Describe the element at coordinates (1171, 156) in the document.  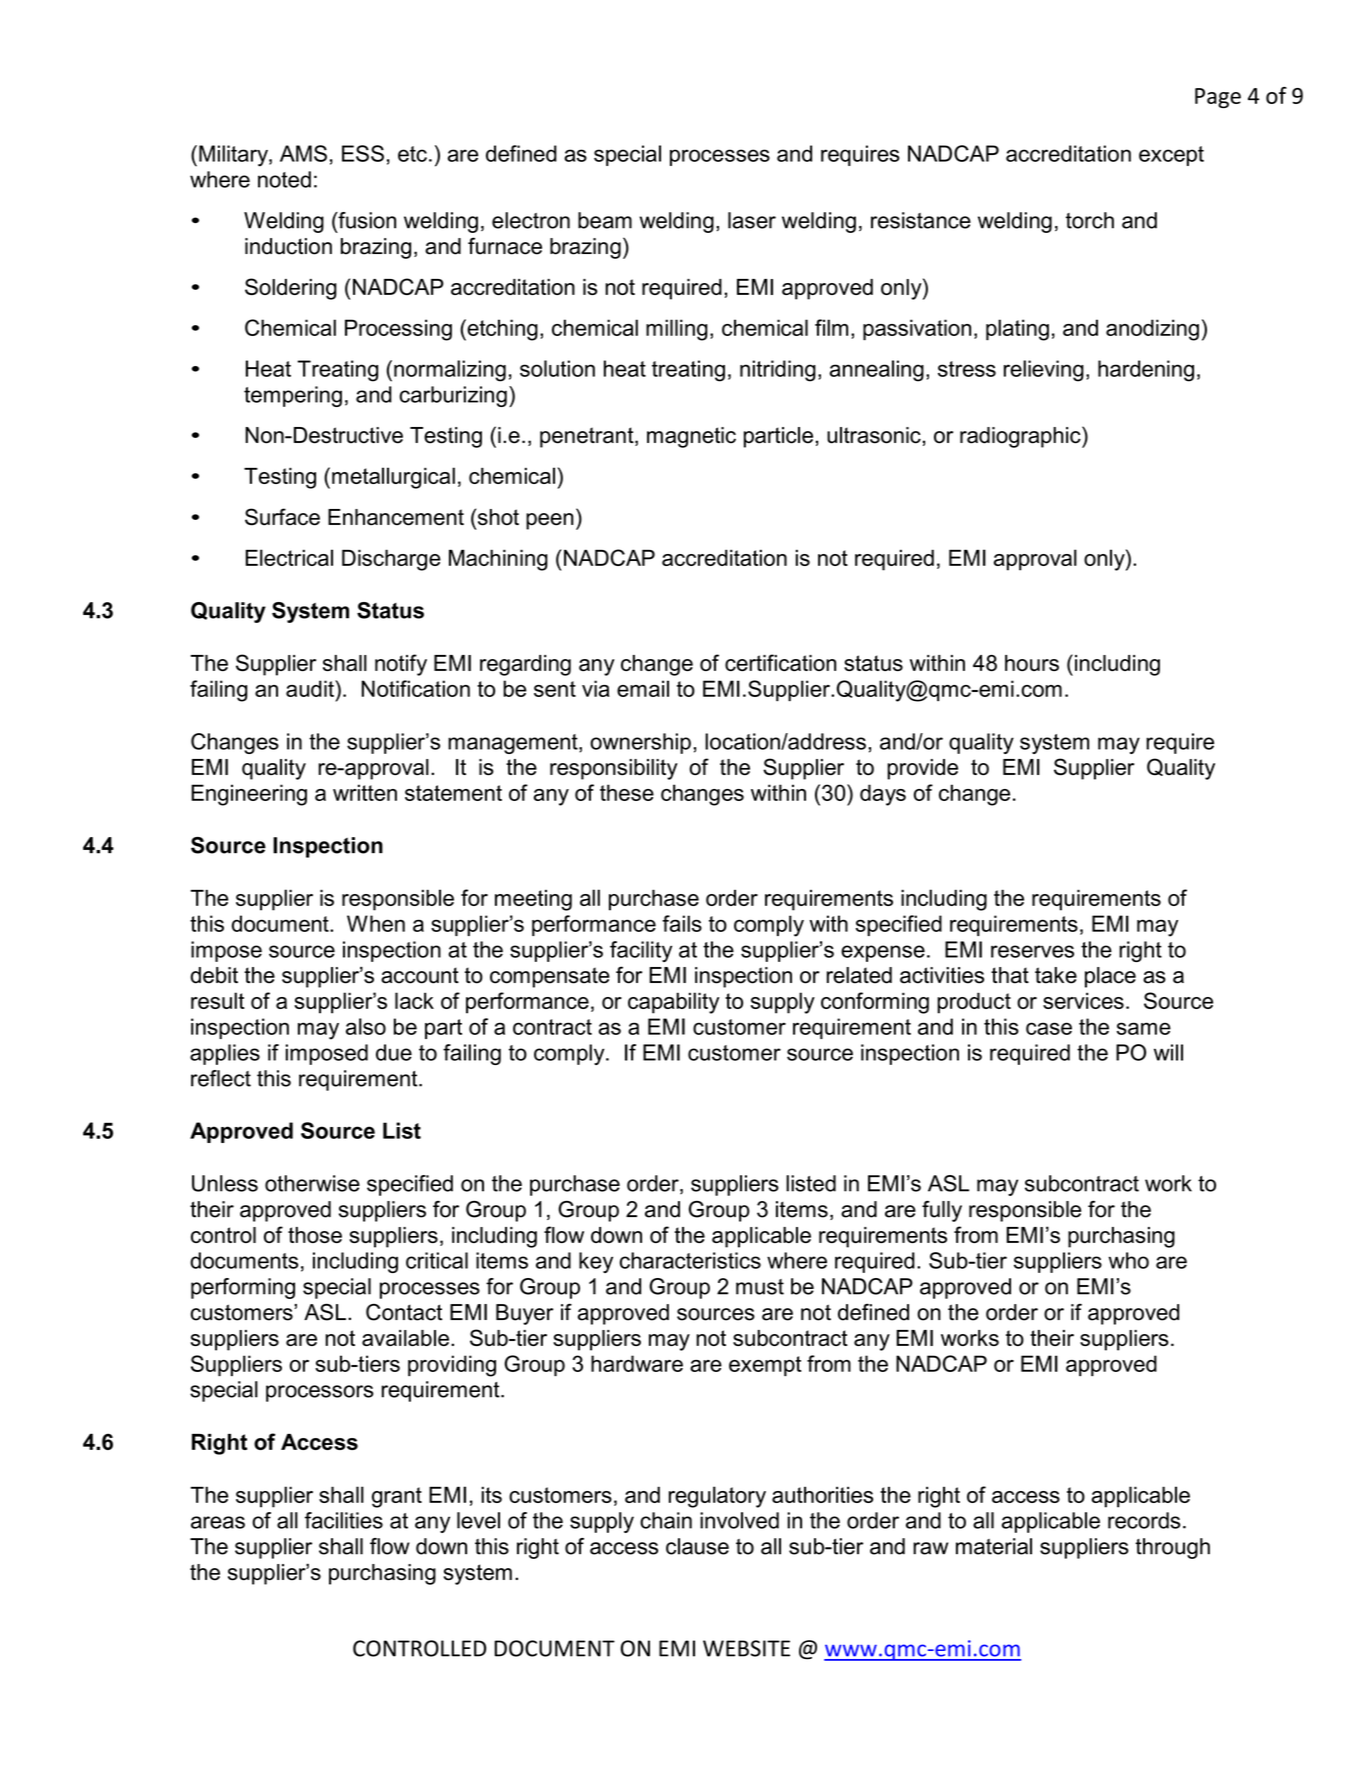
I see `except` at that location.
